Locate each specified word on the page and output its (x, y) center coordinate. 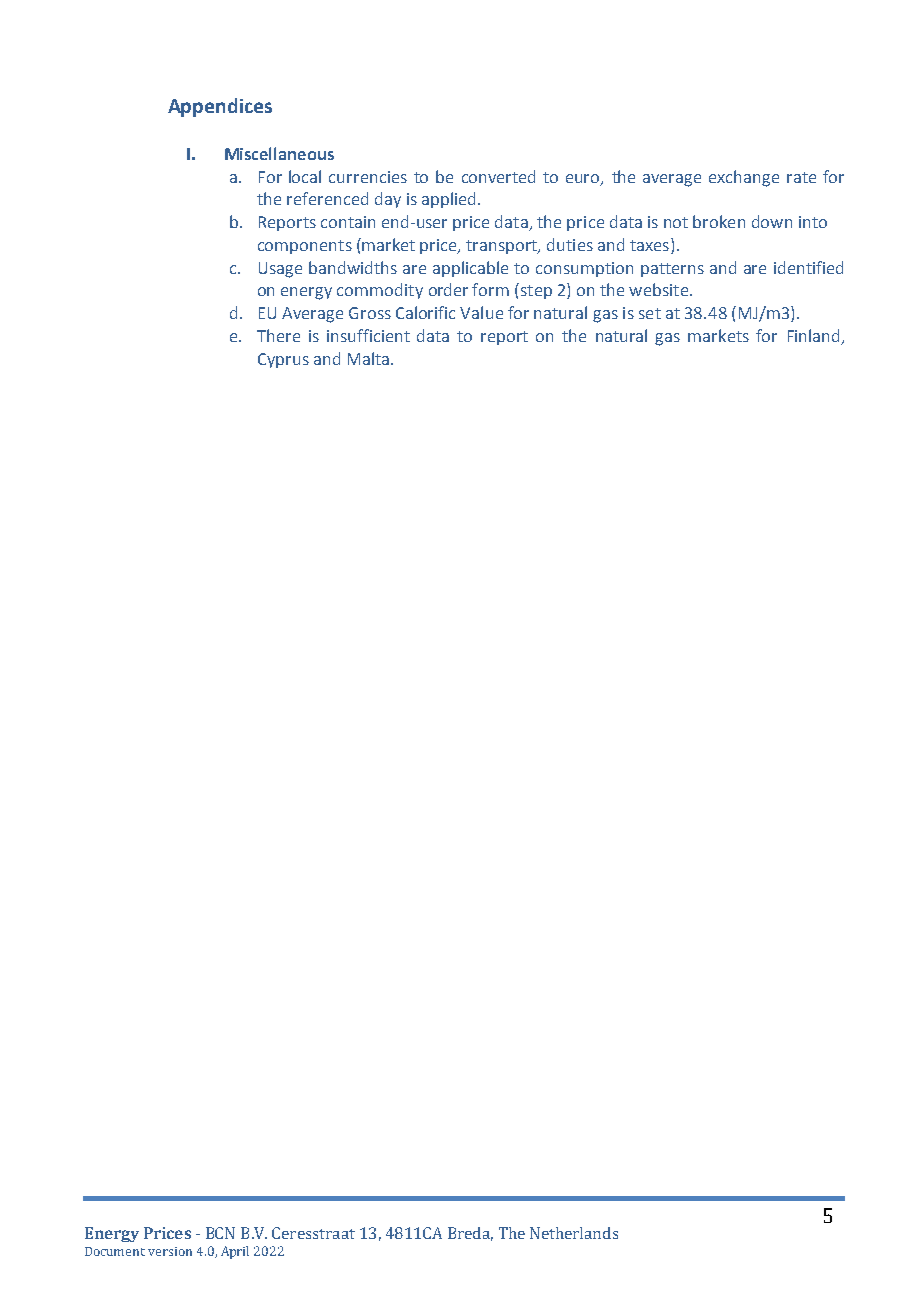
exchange (744, 178)
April (235, 1252)
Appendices (220, 107)
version (170, 1251)
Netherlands (574, 1233)
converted (498, 176)
